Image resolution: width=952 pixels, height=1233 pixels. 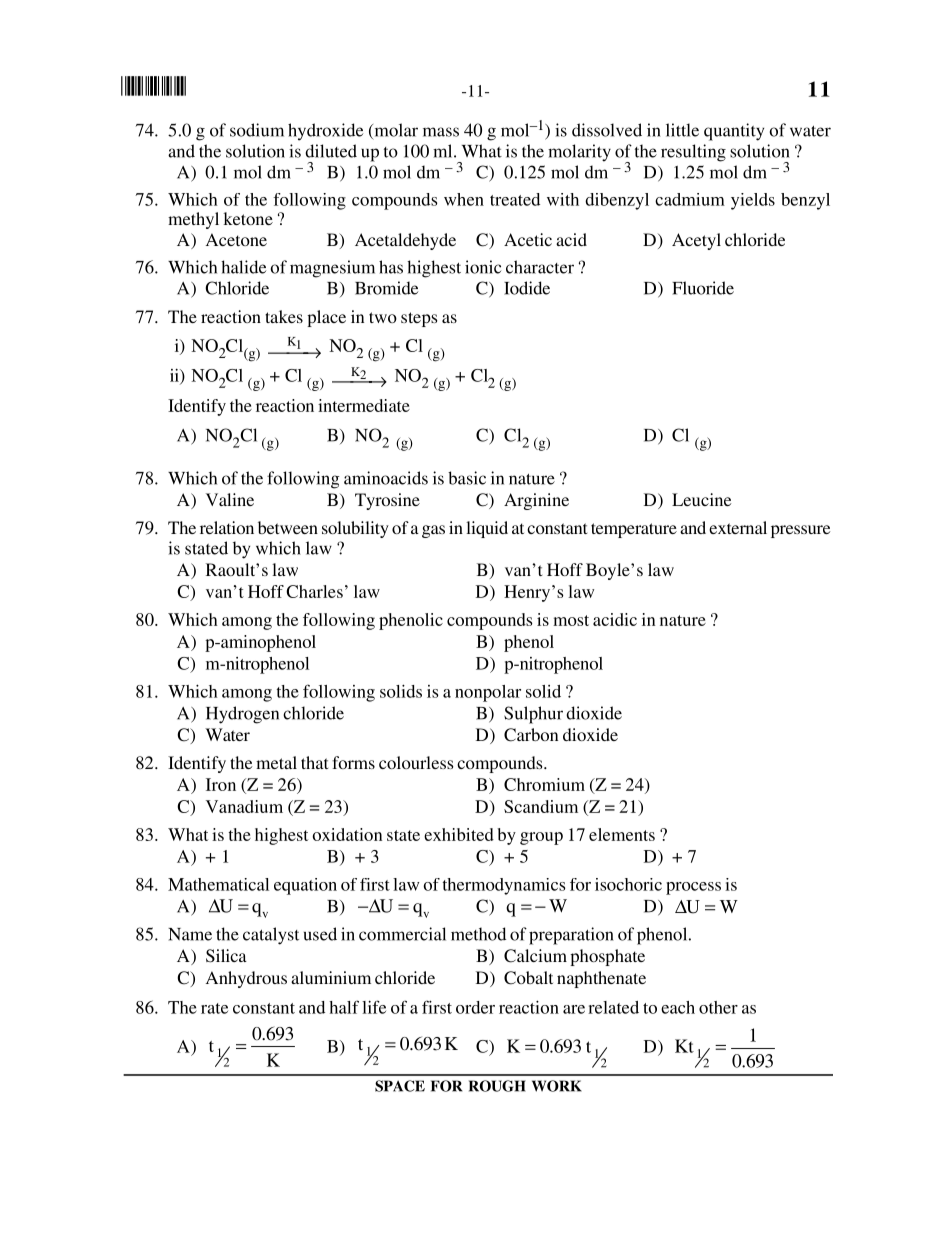 I want to click on rate, so click(x=214, y=1008).
